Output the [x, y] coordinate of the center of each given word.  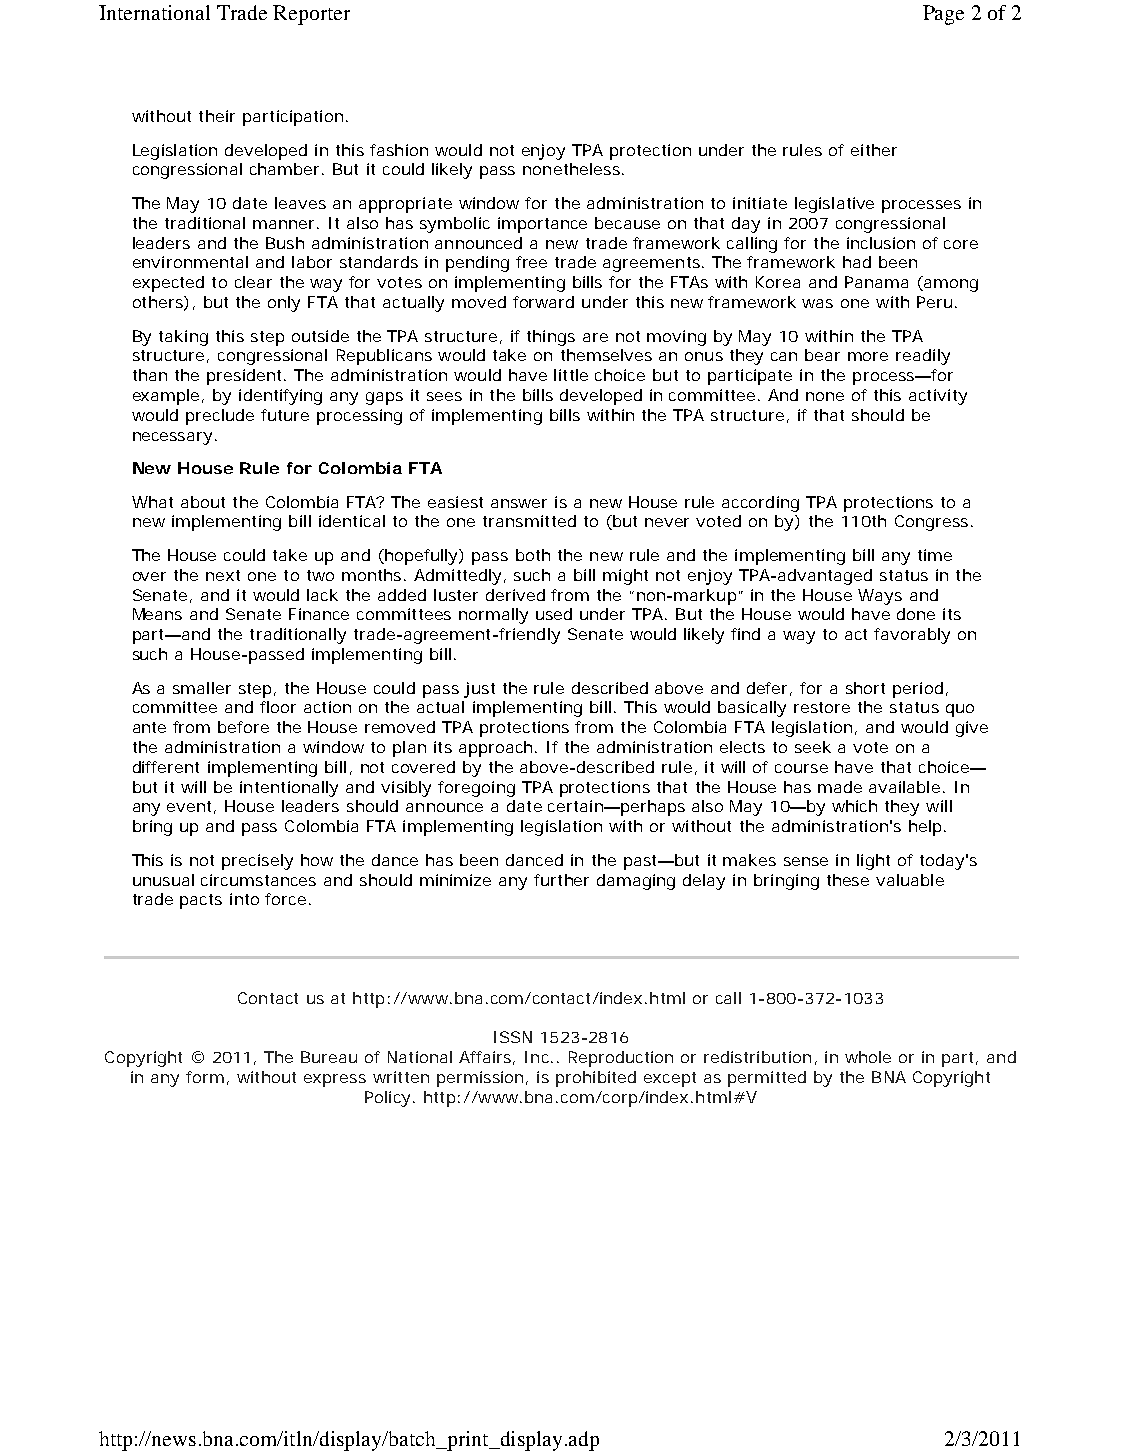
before [243, 727]
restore [822, 707]
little [571, 375]
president [246, 377]
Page [943, 15]
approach [495, 749]
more [868, 356]
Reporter [311, 15]
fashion [399, 150]
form [205, 1077]
